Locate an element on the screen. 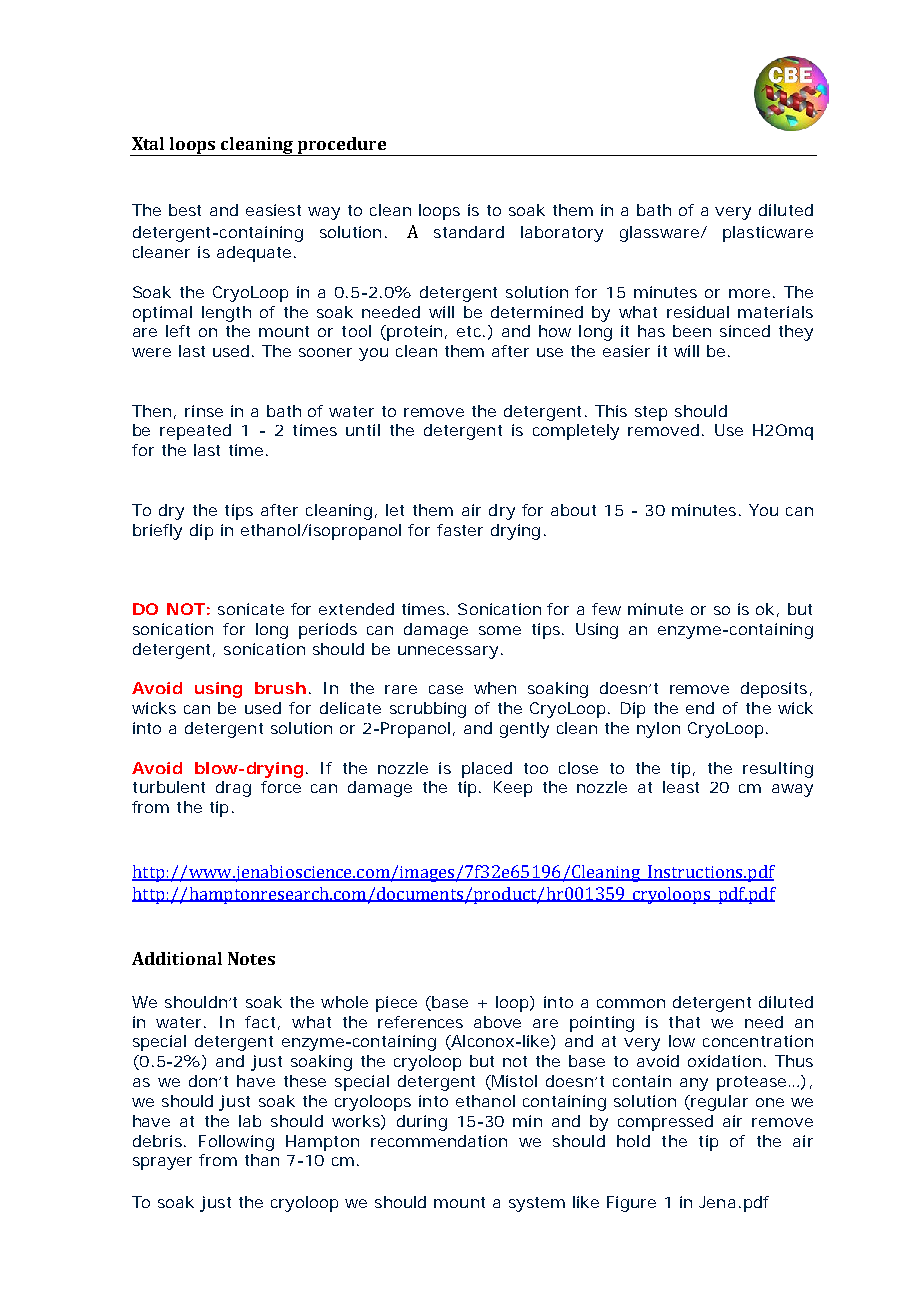 This screenshot has height=1308, width=924. least is located at coordinates (681, 787).
